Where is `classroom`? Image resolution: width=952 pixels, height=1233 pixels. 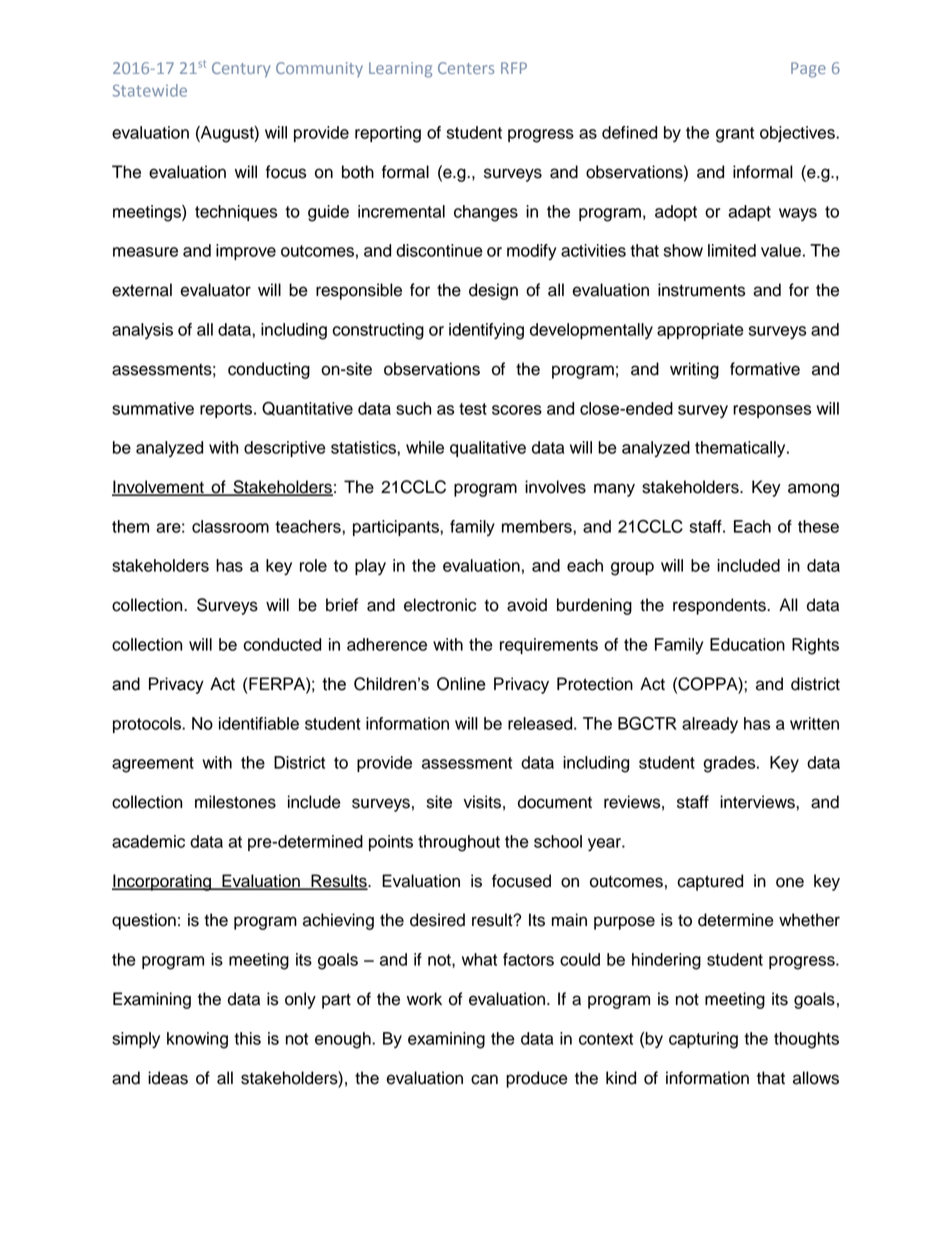 classroom is located at coordinates (230, 526).
